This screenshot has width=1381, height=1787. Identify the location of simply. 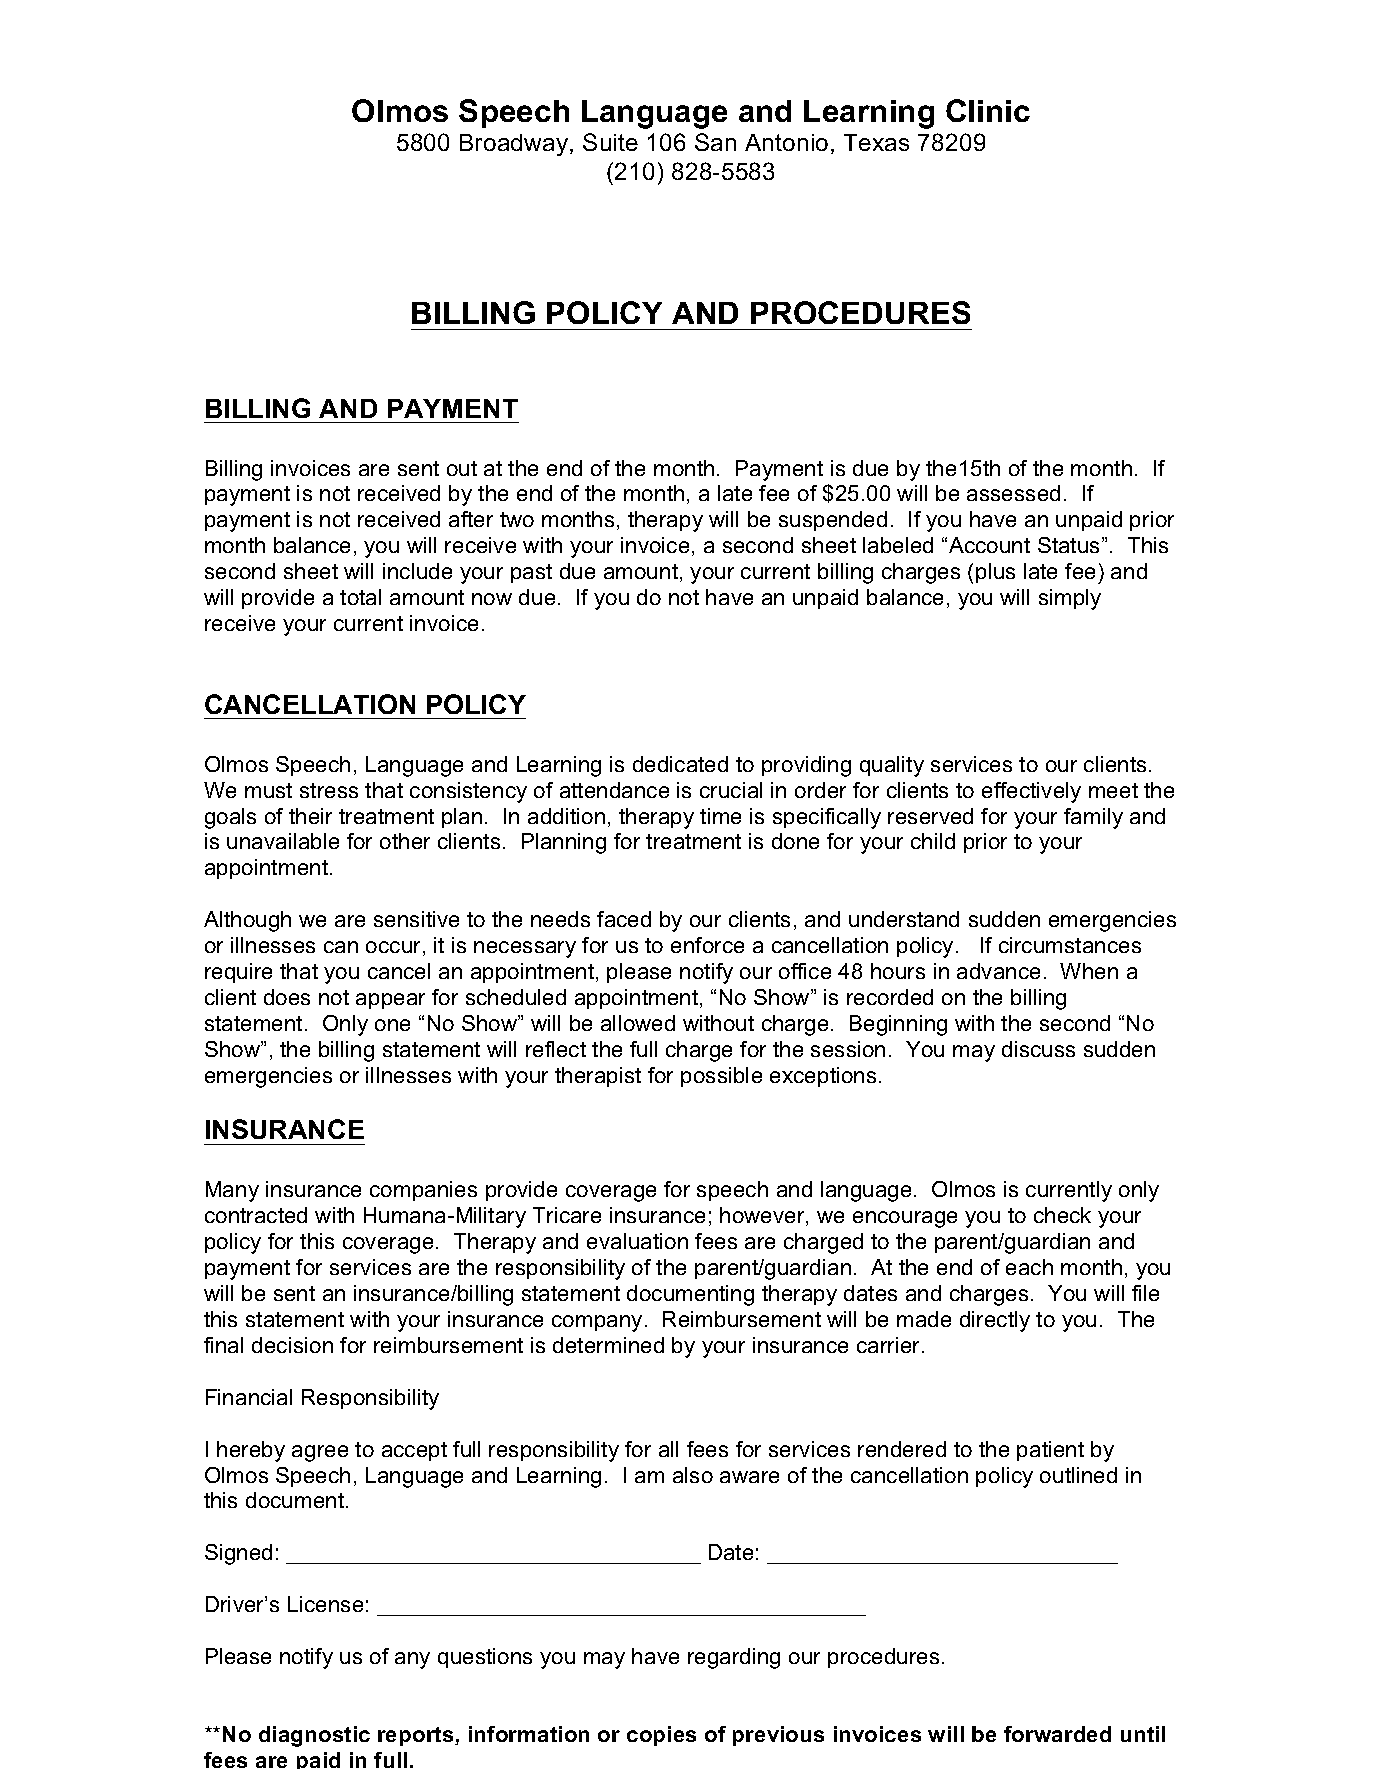
(1070, 599).
